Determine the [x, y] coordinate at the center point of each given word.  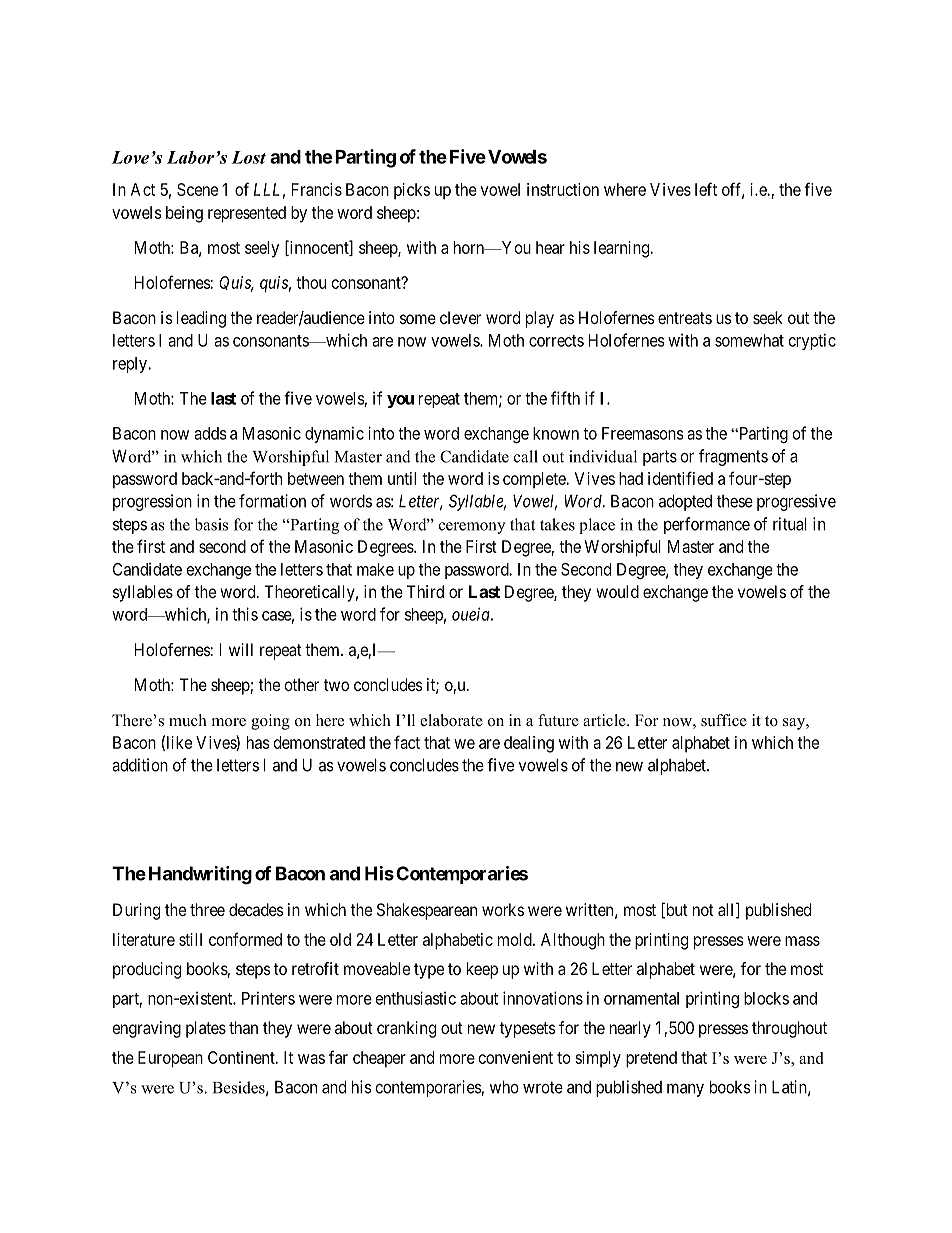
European [170, 1059]
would [617, 591]
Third [425, 591]
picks [412, 191]
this [245, 614]
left [706, 189]
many [685, 1090]
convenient [516, 1057]
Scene [197, 189]
